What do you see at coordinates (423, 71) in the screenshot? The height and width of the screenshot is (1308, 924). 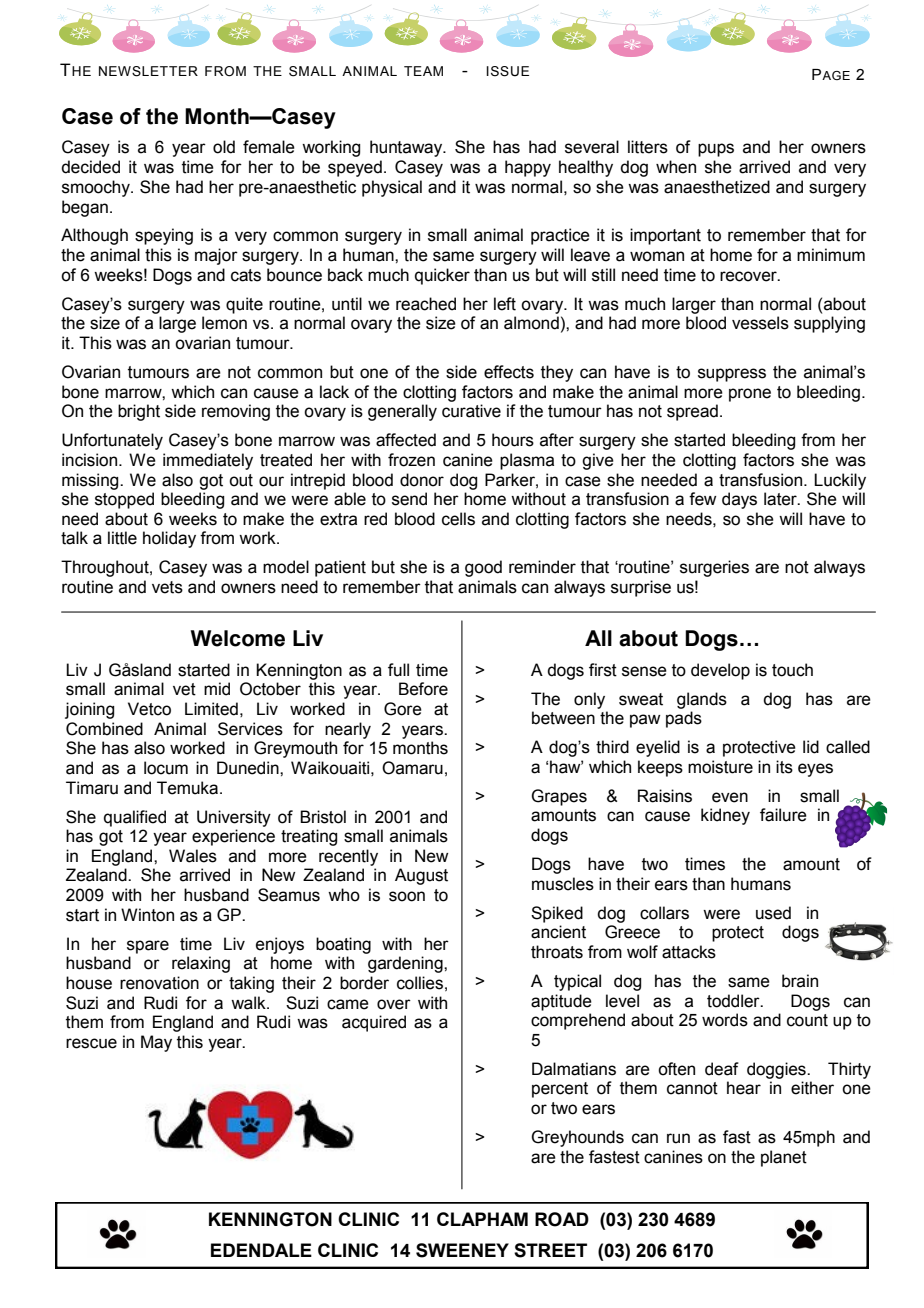 I see `TEAM` at bounding box center [423, 71].
